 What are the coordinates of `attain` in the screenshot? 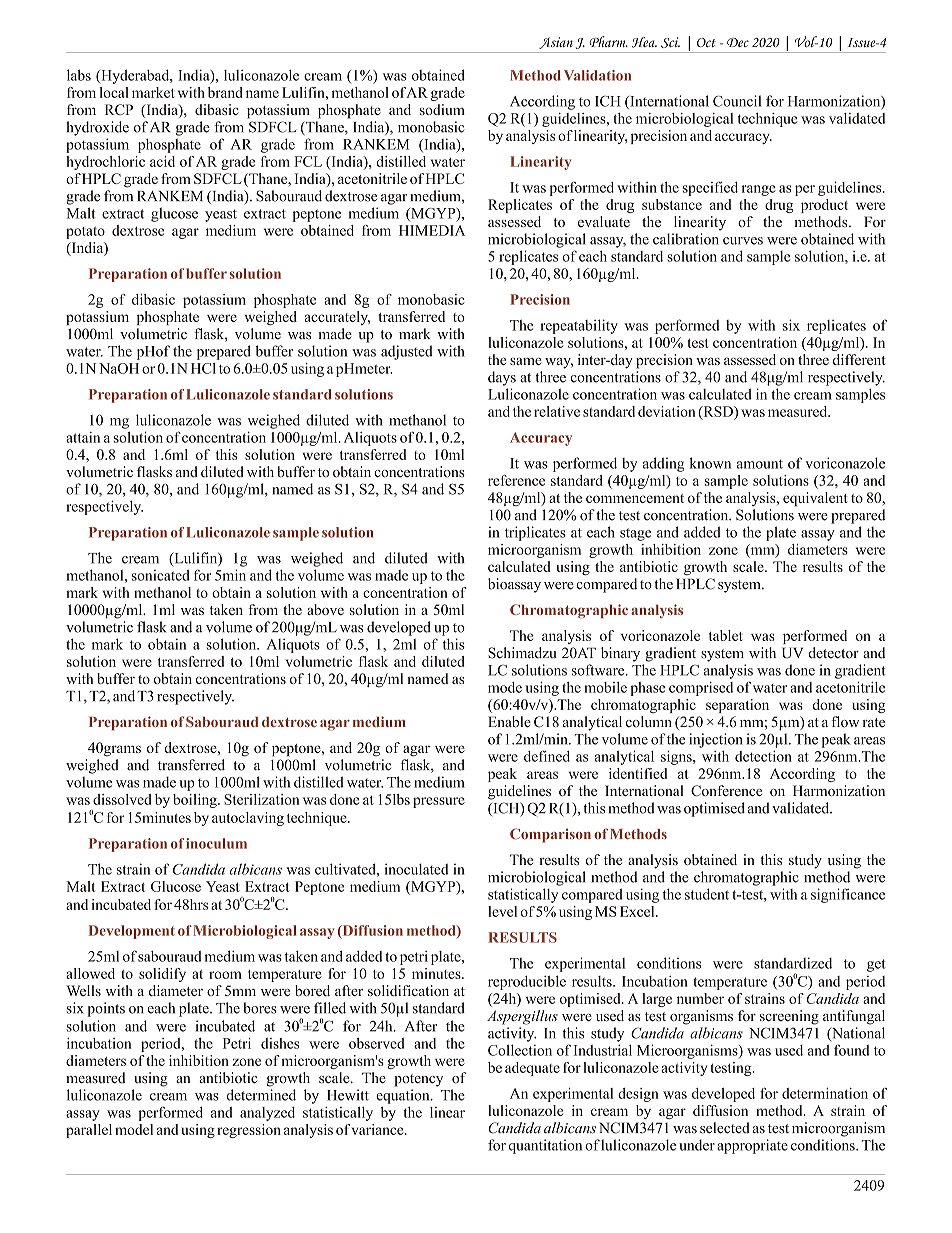 It's located at (83, 437).
